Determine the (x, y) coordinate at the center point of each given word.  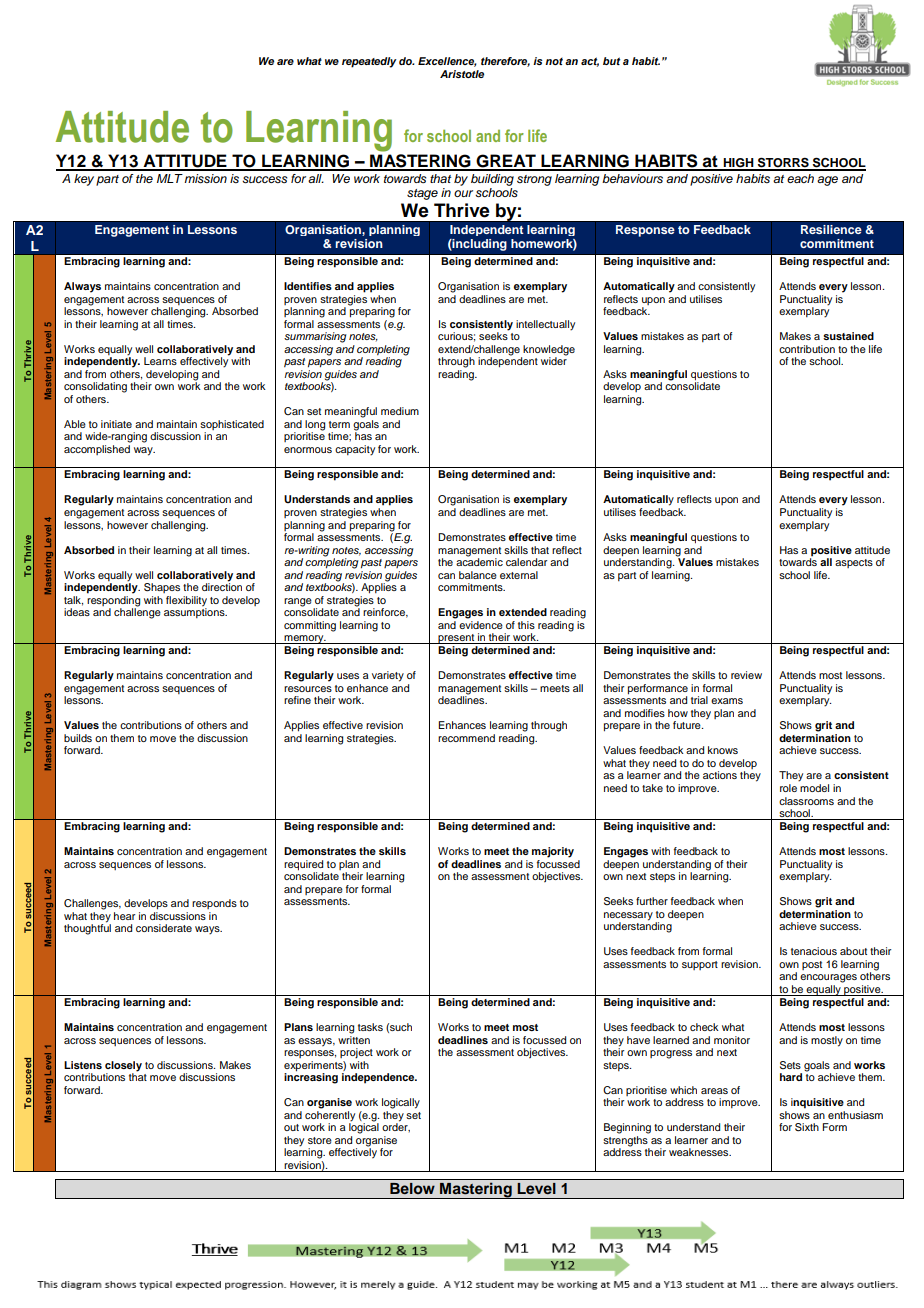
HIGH (738, 164)
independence (379, 1078)
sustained (848, 336)
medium (400, 411)
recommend (466, 738)
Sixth (807, 1127)
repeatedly (369, 62)
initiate (116, 424)
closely (123, 1066)
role (788, 788)
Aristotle (462, 74)
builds (78, 738)
